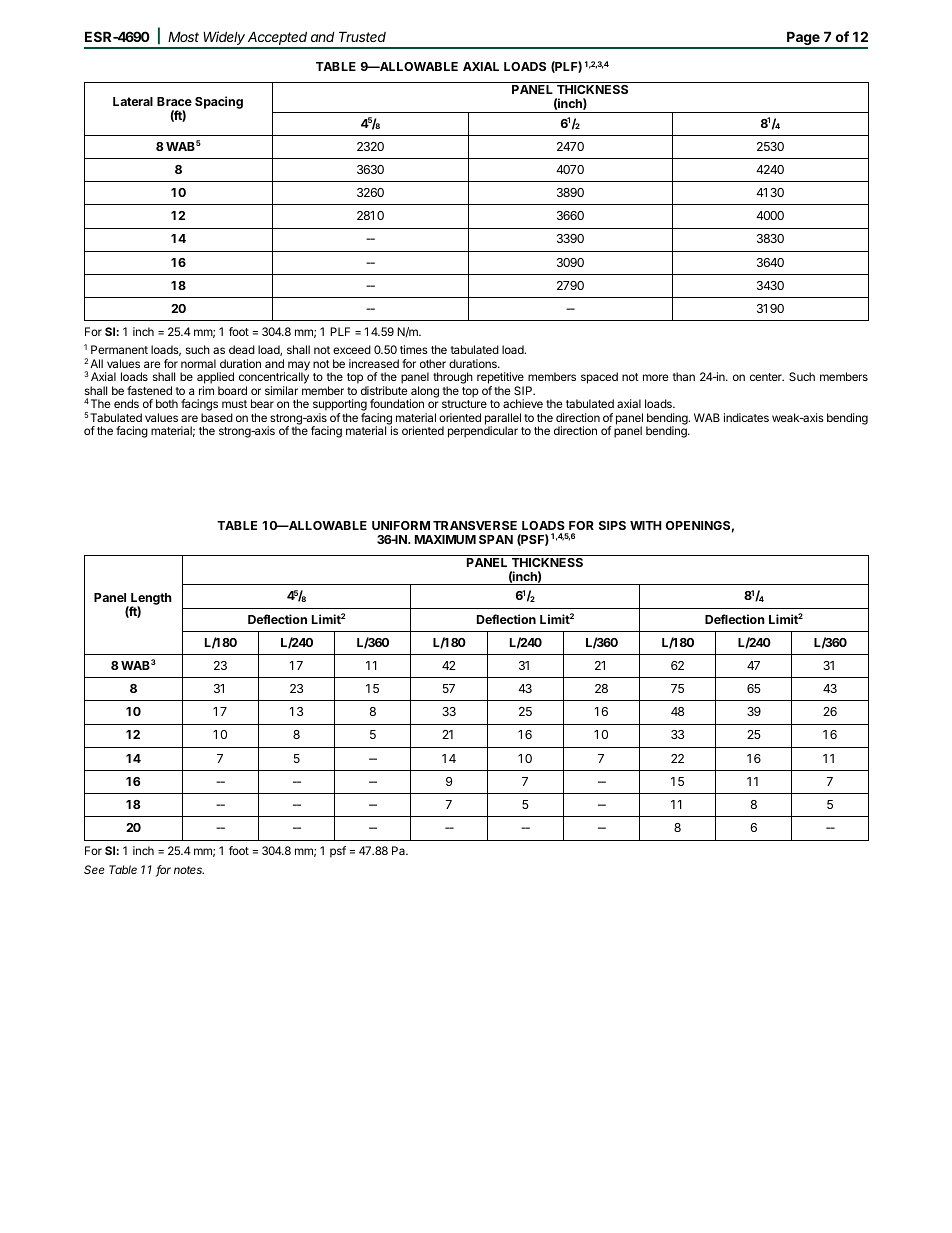  Describe the element at coordinates (746, 417) in the screenshot. I see `indicates` at that location.
